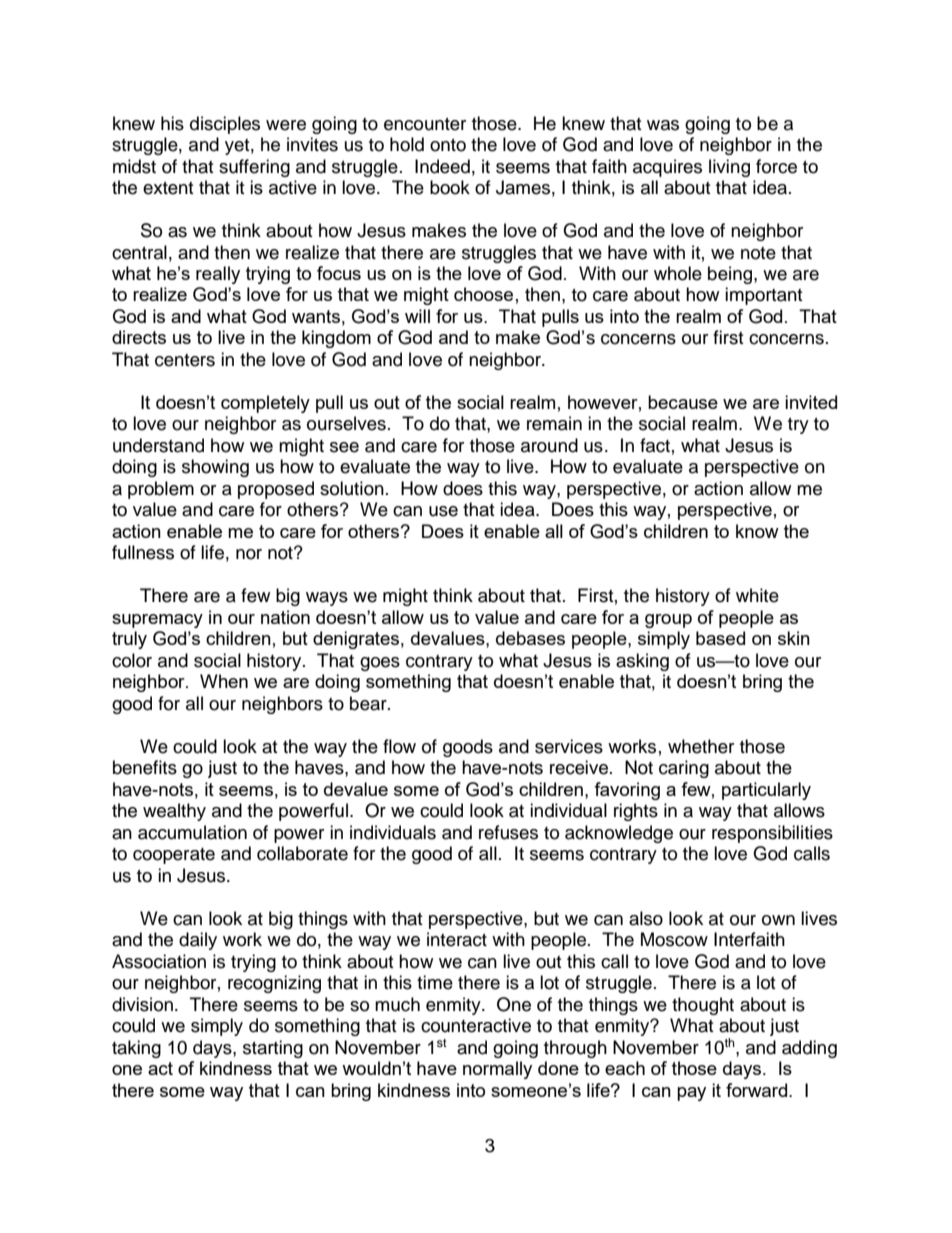 This page has width=952, height=1233. What do you see at coordinates (729, 168) in the page?
I see `living` at bounding box center [729, 168].
